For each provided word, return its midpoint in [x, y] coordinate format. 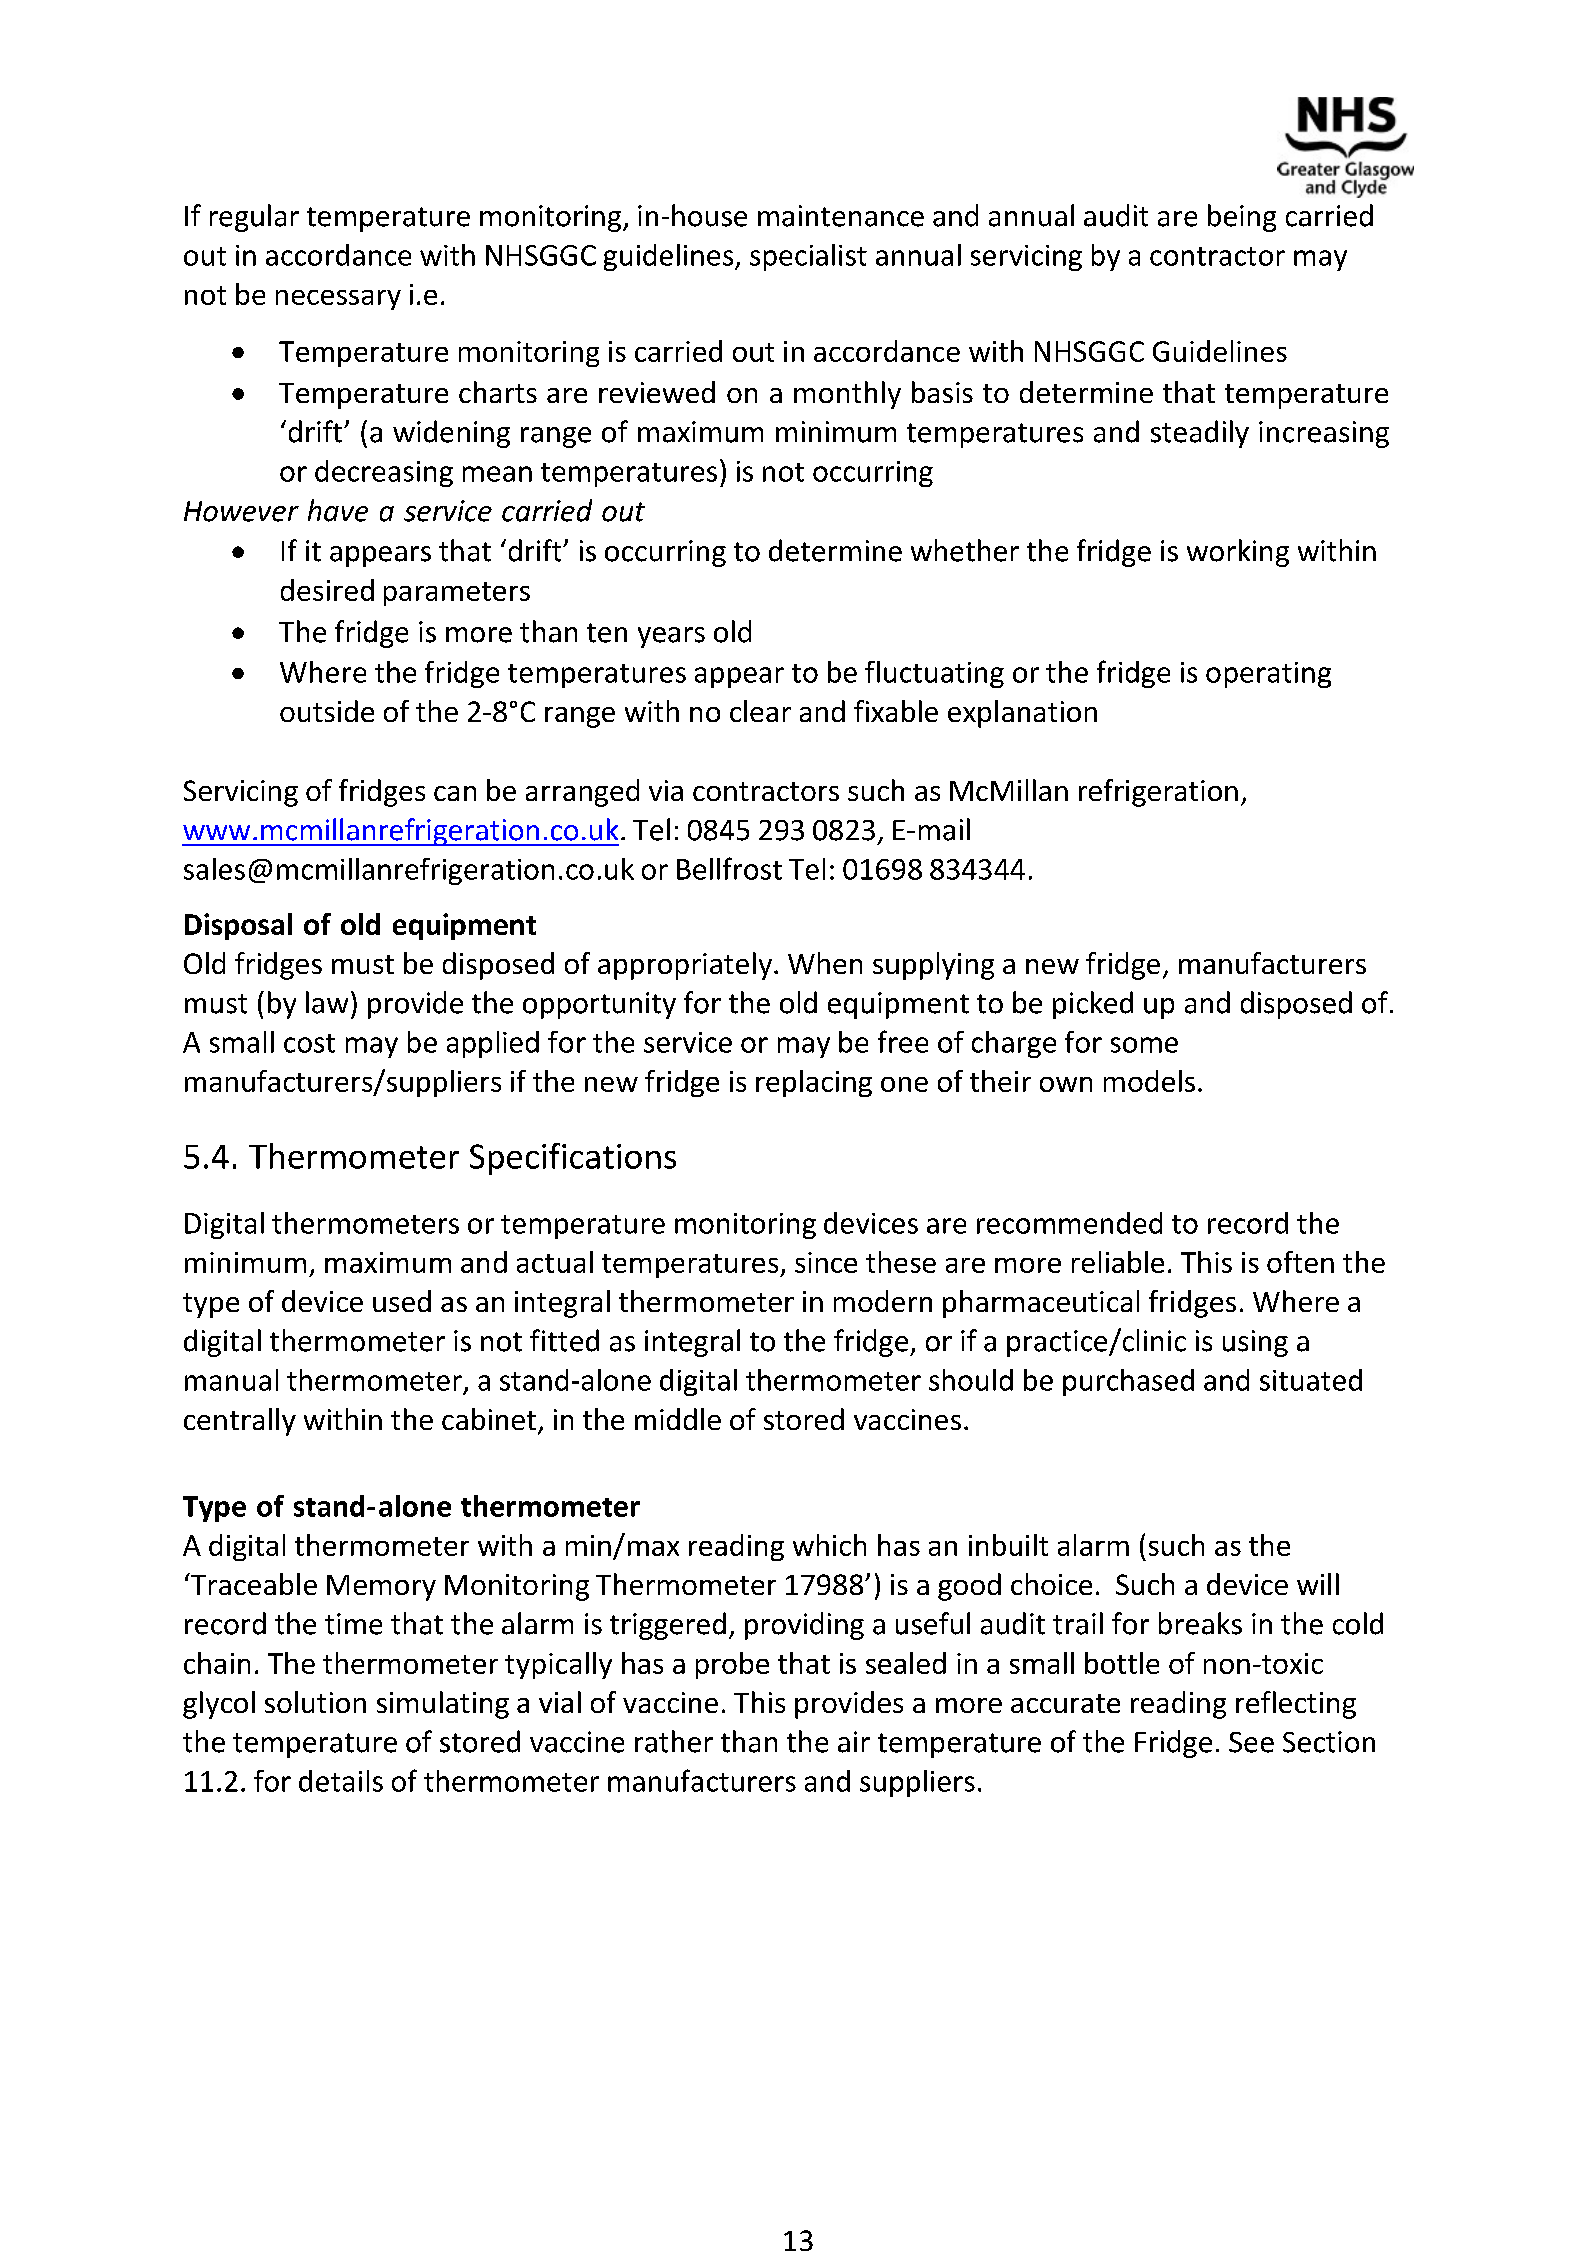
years [671, 637]
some [1144, 1045]
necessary [338, 300]
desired [327, 590]
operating [1268, 675]
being [1242, 218]
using [1255, 1343]
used [402, 1301]
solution [315, 1702]
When [825, 963]
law [327, 1002]
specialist [808, 257]
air [854, 1742]
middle [678, 1419]
